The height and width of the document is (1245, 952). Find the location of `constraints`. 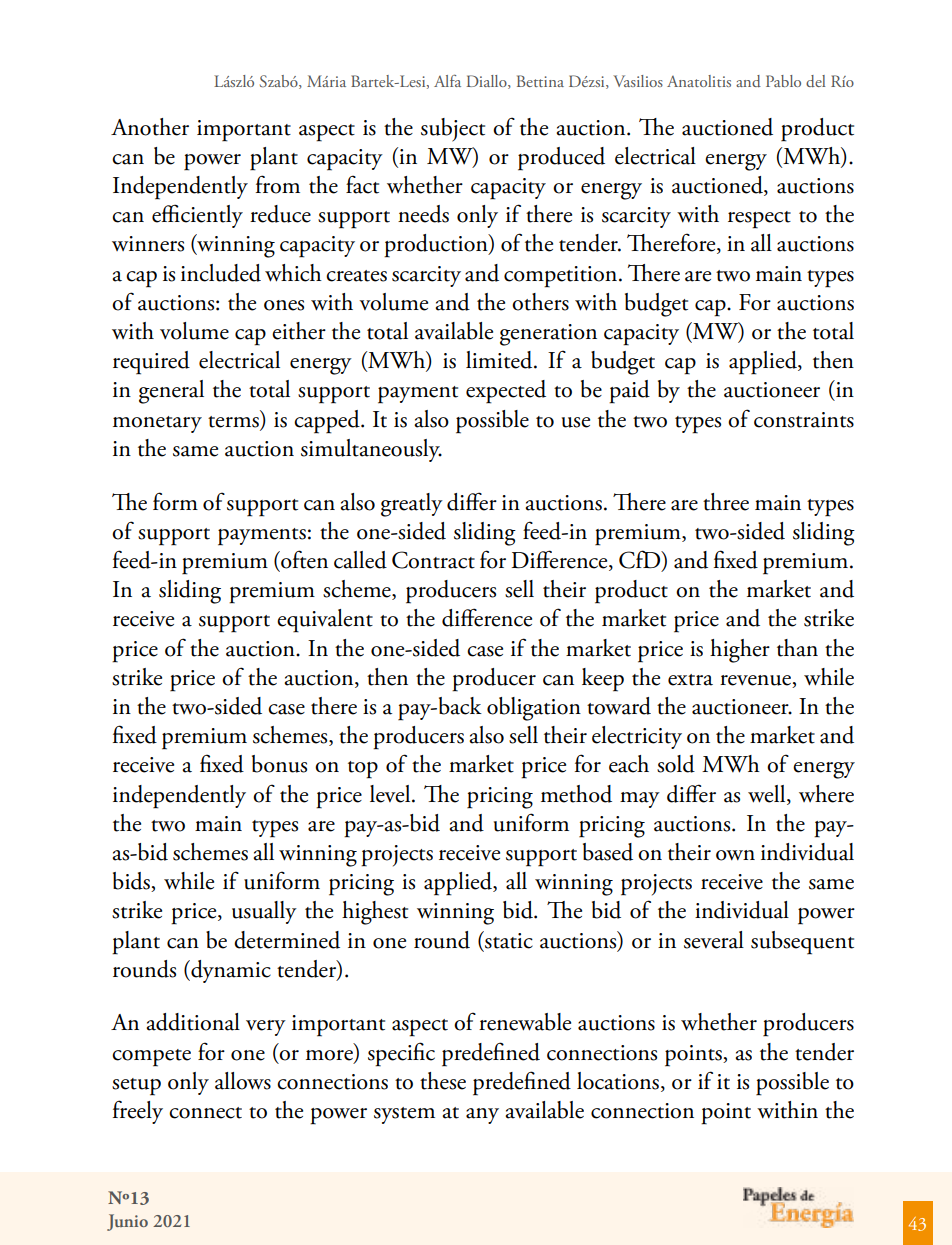

constraints is located at coordinates (804, 420).
